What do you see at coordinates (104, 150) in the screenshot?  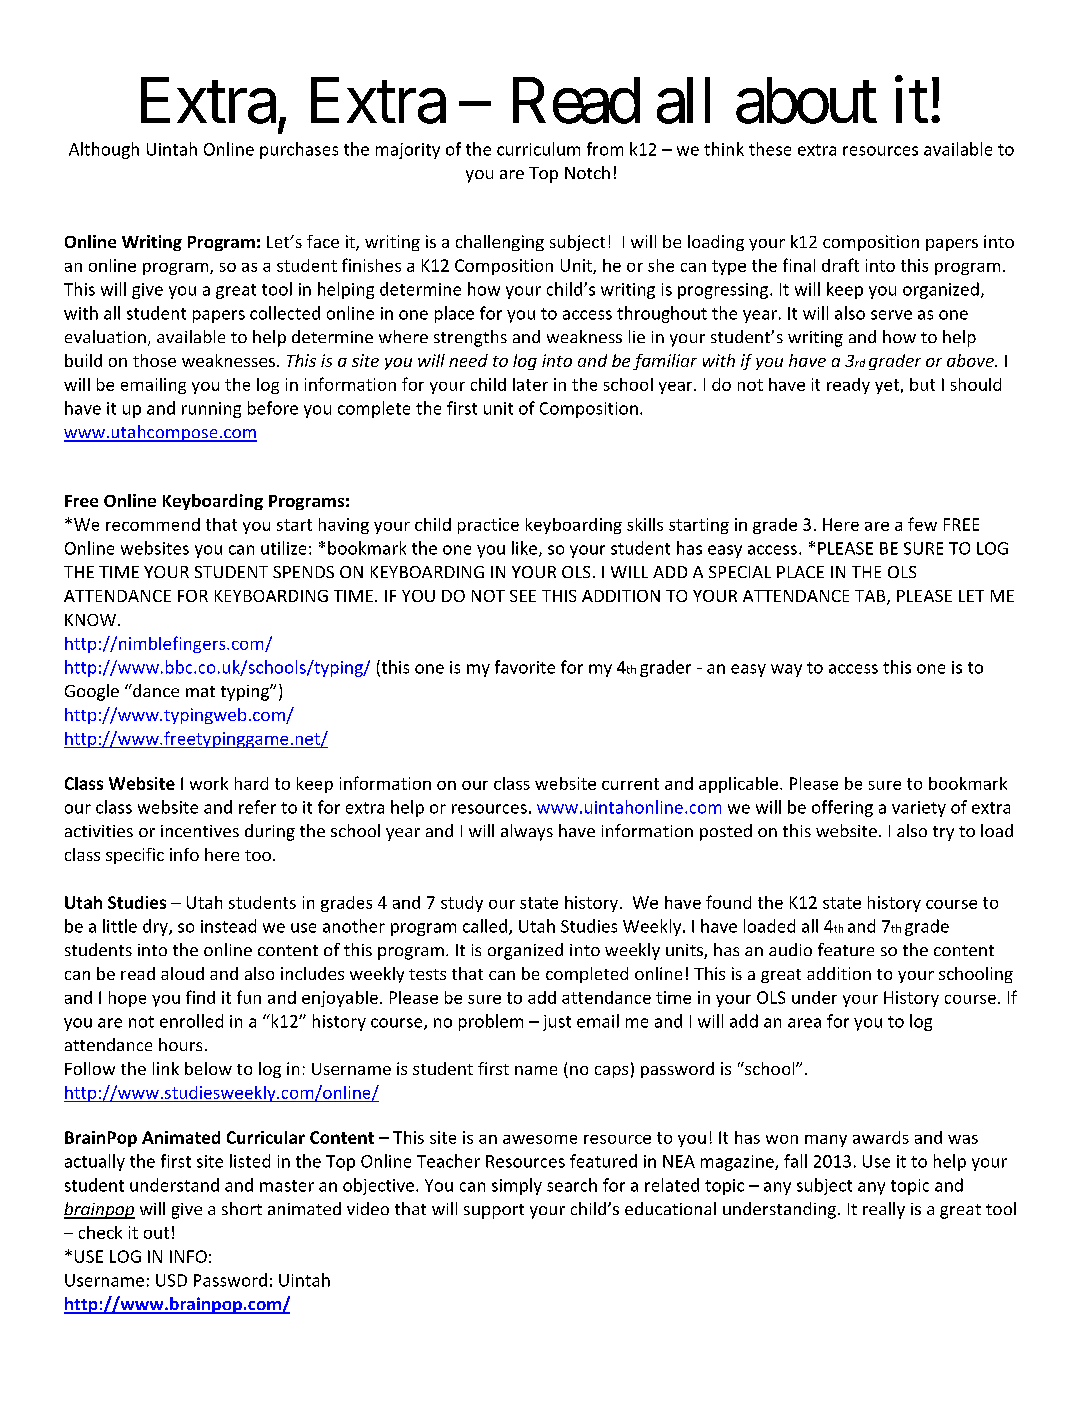 I see `Although` at bounding box center [104, 150].
